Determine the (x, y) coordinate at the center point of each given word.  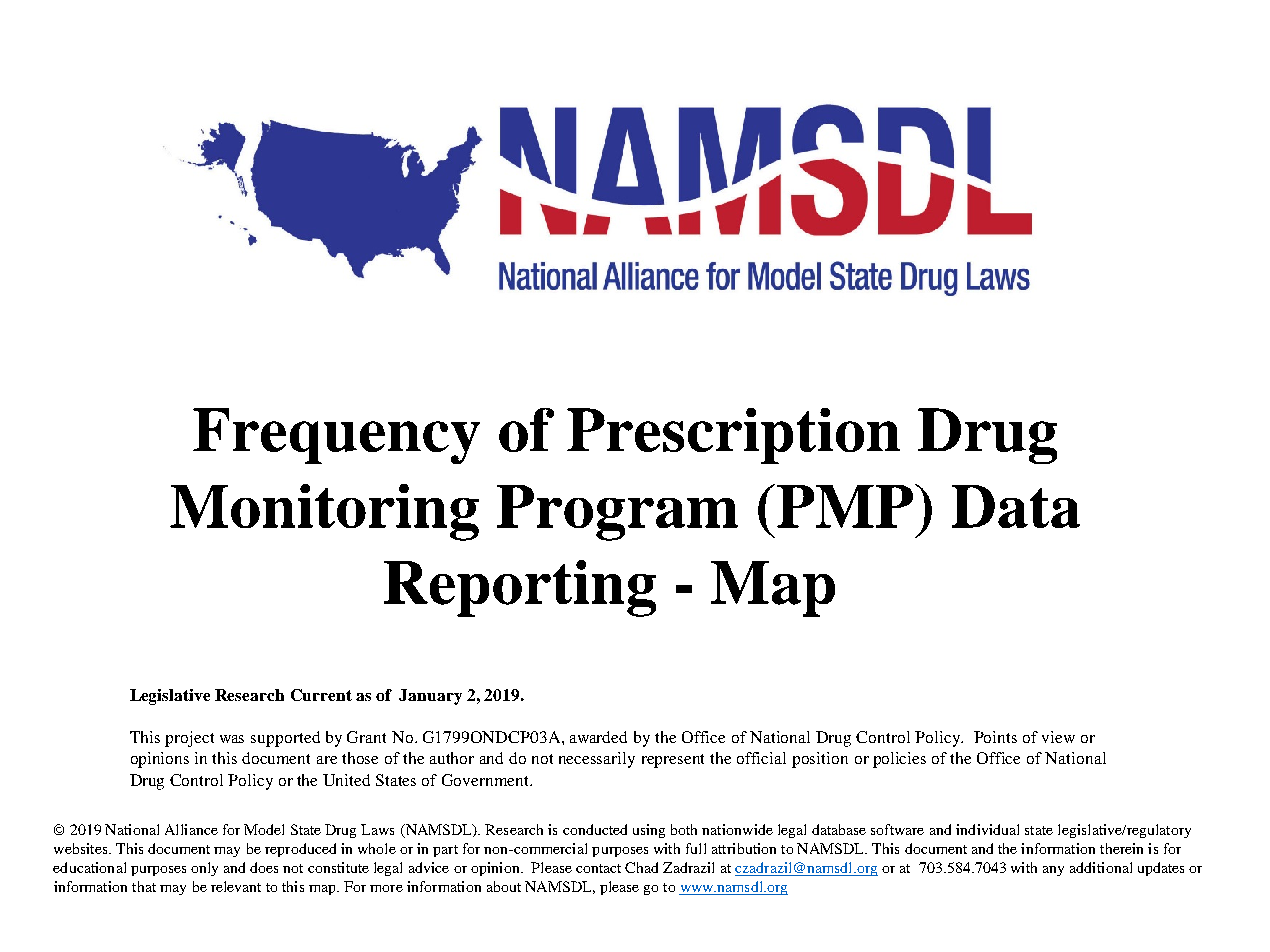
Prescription (733, 436)
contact (598, 868)
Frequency (336, 436)
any (1053, 871)
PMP (846, 506)
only (204, 869)
